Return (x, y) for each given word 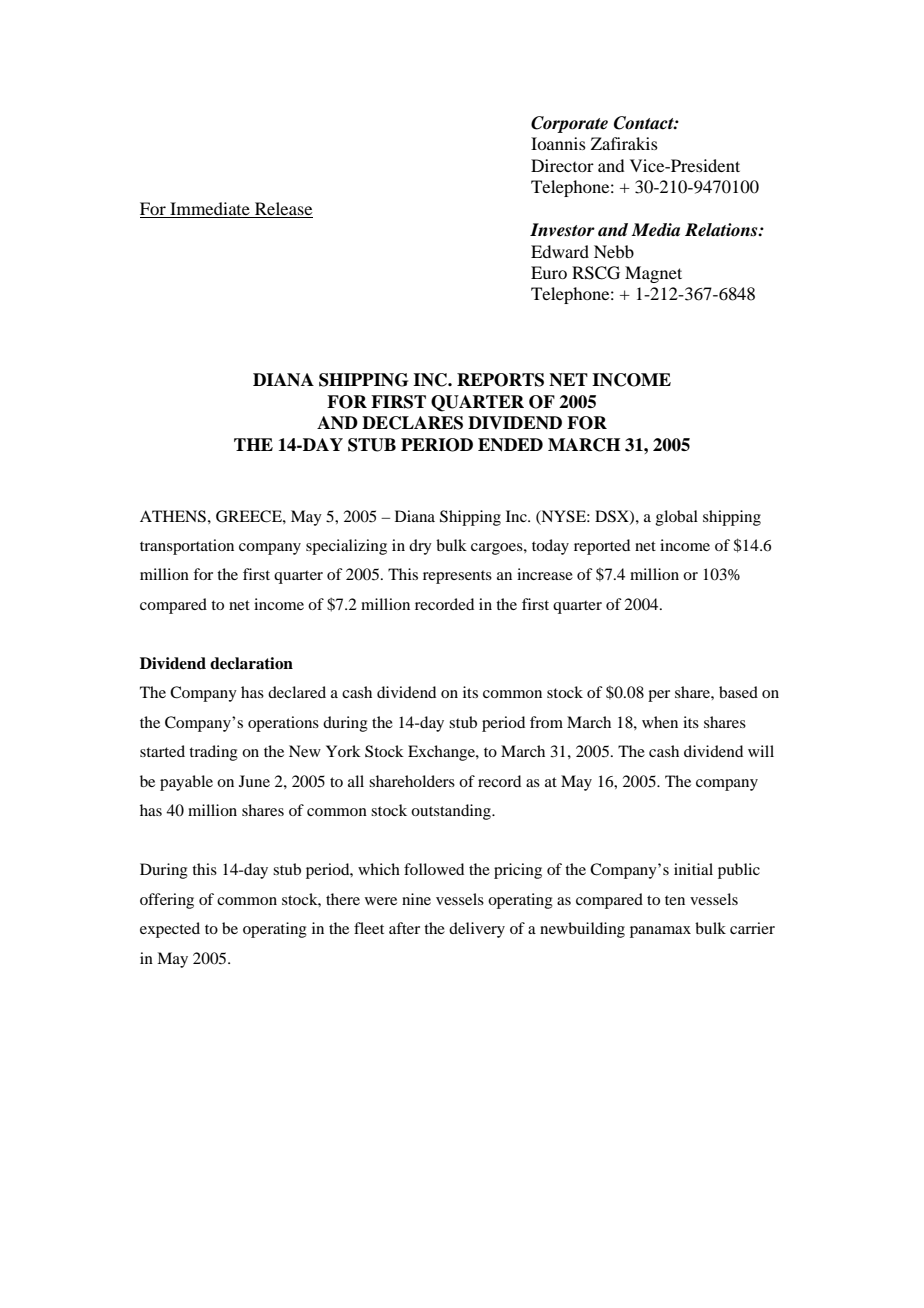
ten (675, 900)
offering (167, 901)
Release (283, 208)
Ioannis (558, 143)
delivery (477, 930)
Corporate (569, 124)
